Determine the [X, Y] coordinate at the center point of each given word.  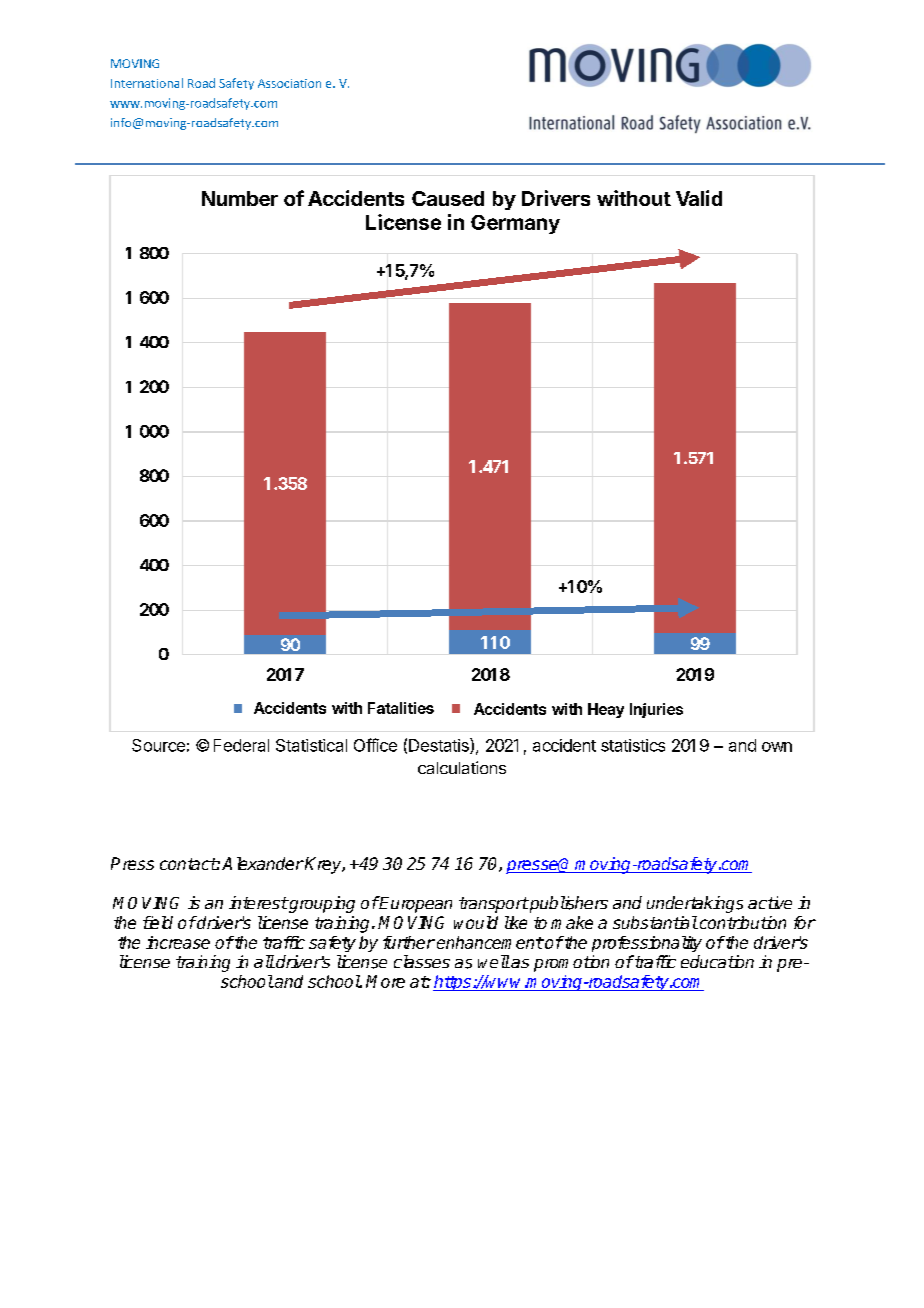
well [494, 961]
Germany [515, 224]
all [264, 961]
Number [240, 198]
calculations [462, 767]
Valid [699, 198]
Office [375, 745]
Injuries [656, 710]
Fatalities [401, 708]
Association [289, 83]
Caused [448, 198]
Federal [241, 745]
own [777, 747]
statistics [633, 745]
